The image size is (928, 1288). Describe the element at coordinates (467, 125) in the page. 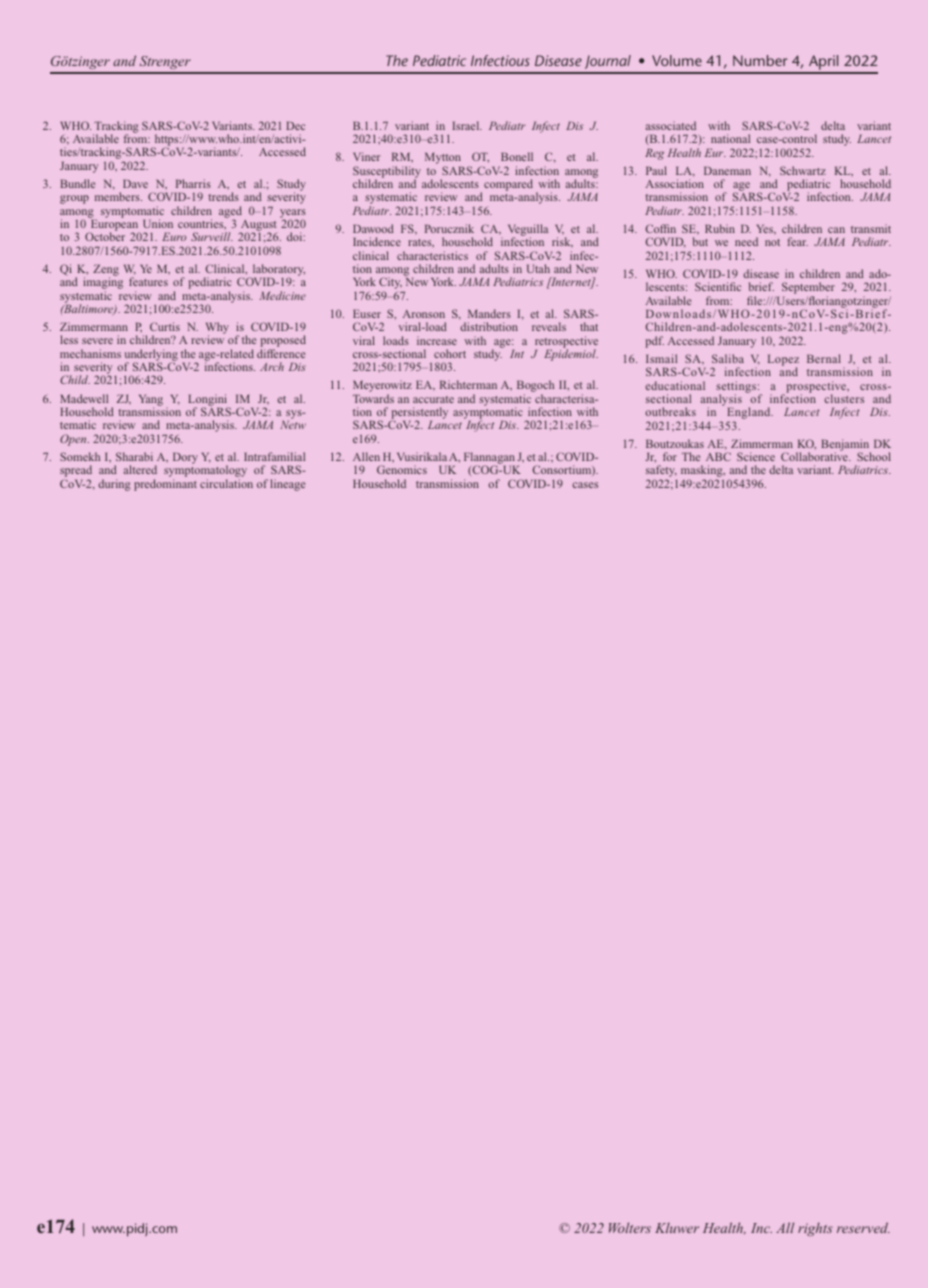

I see `Israel` at that location.
